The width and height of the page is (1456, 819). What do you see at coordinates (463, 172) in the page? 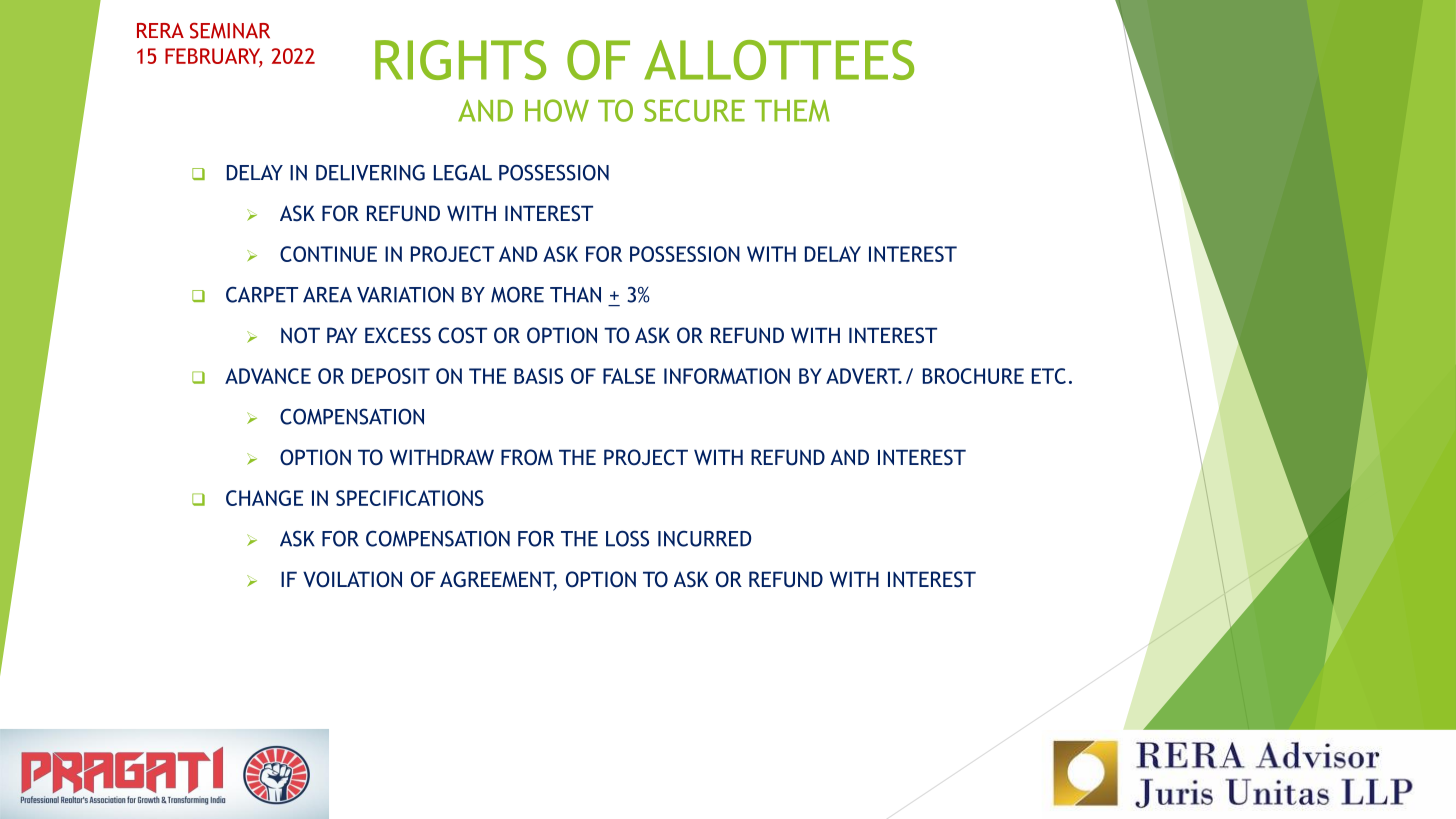
I see `LEGAL` at bounding box center [463, 172].
